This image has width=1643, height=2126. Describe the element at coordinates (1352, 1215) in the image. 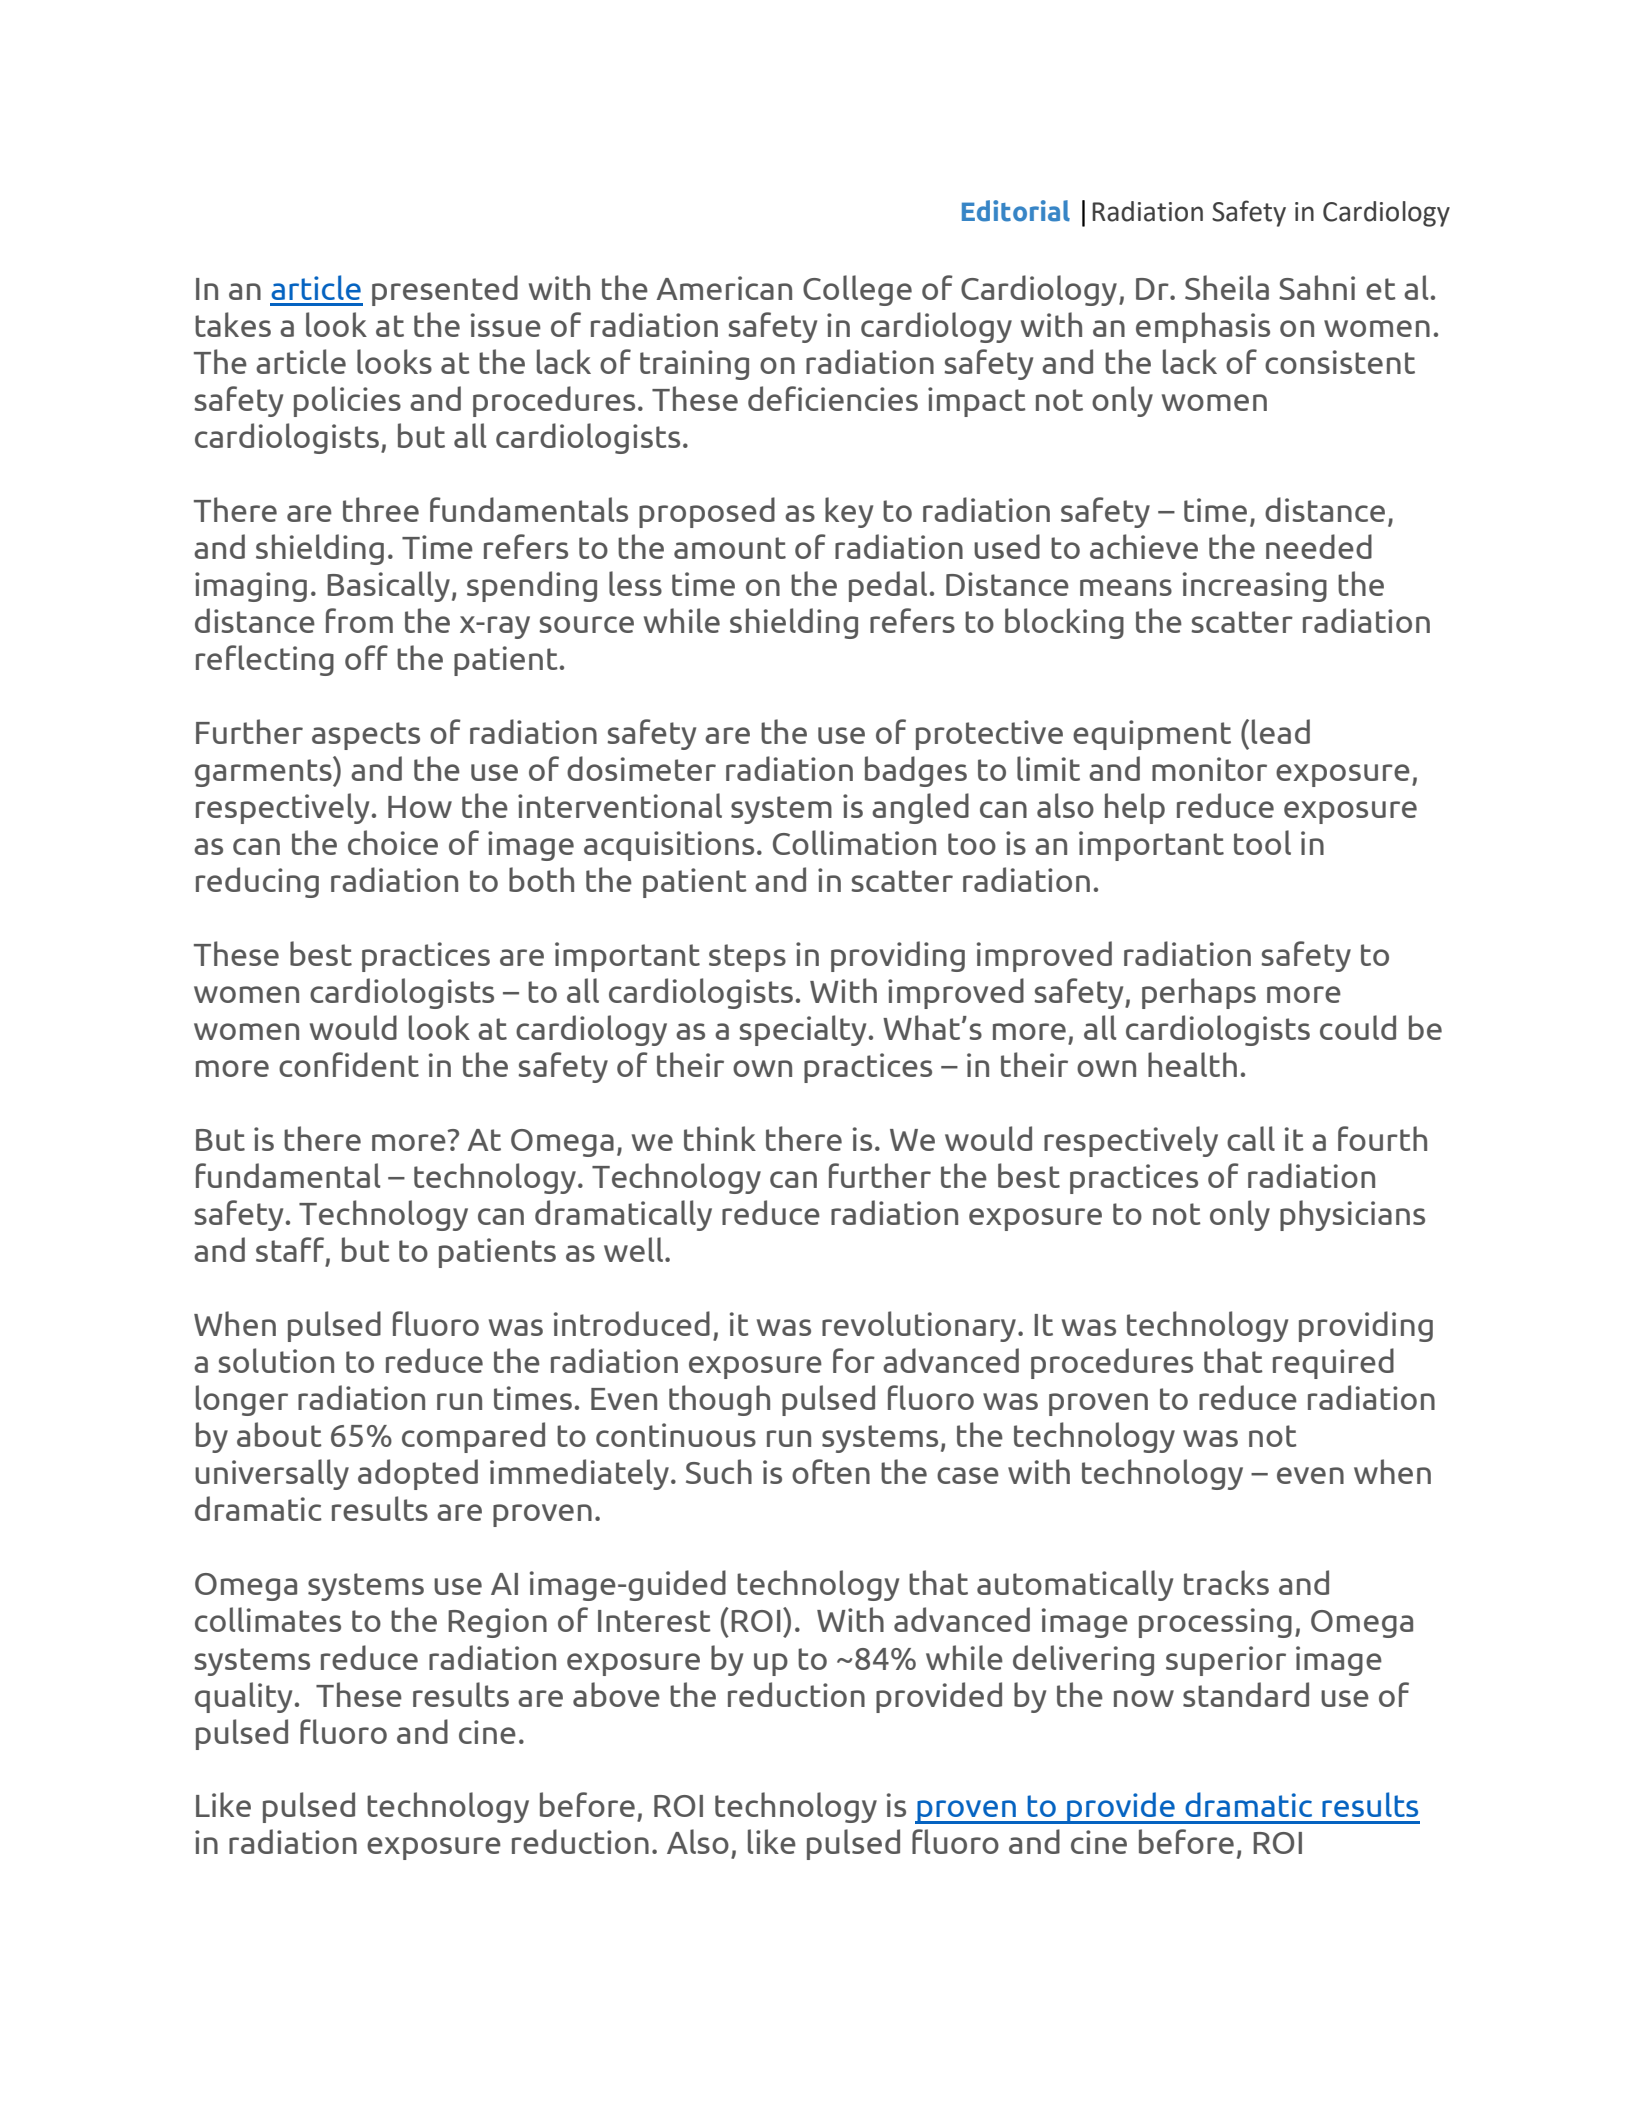

I see `physicians` at that location.
